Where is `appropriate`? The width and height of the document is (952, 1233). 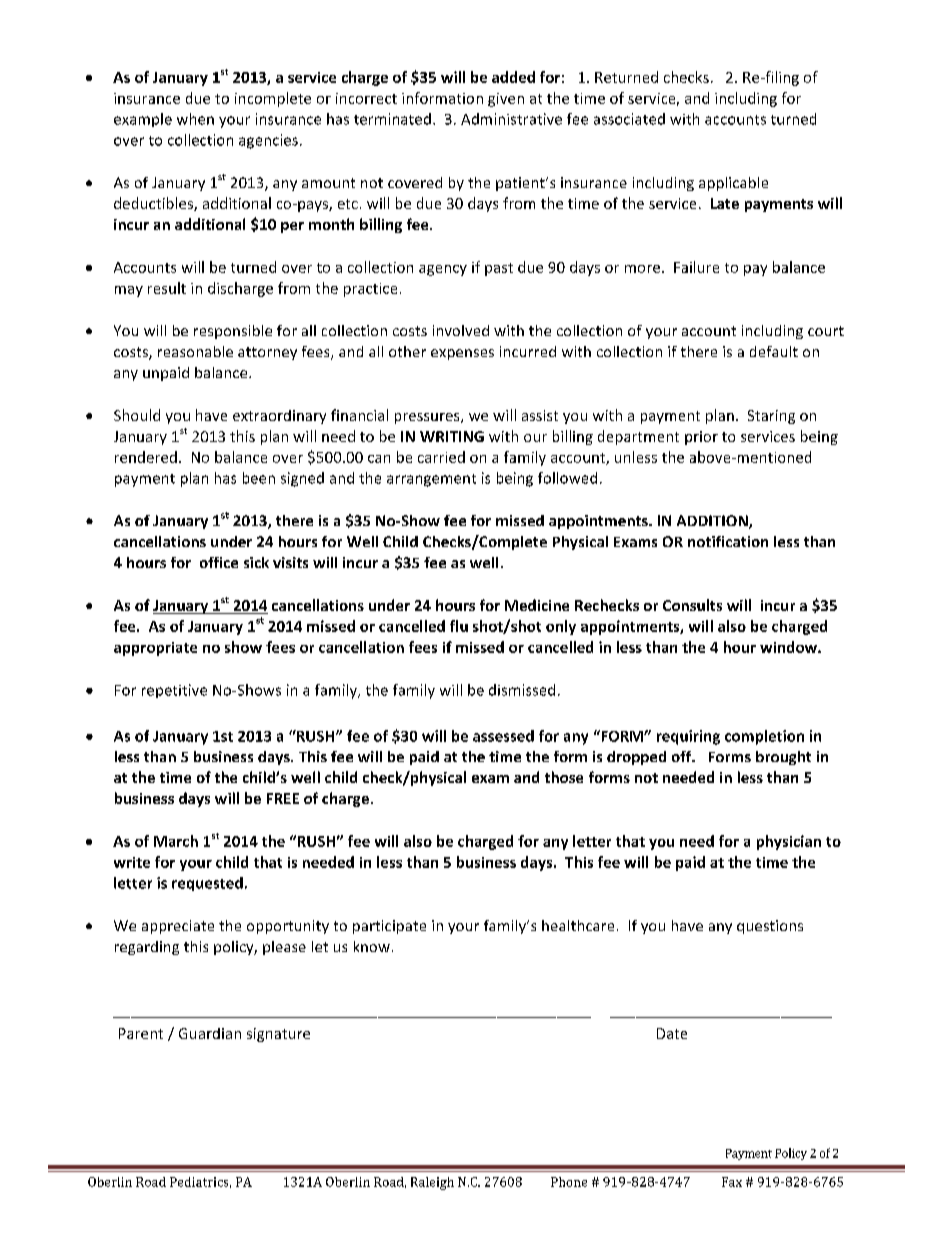 appropriate is located at coordinates (155, 649).
